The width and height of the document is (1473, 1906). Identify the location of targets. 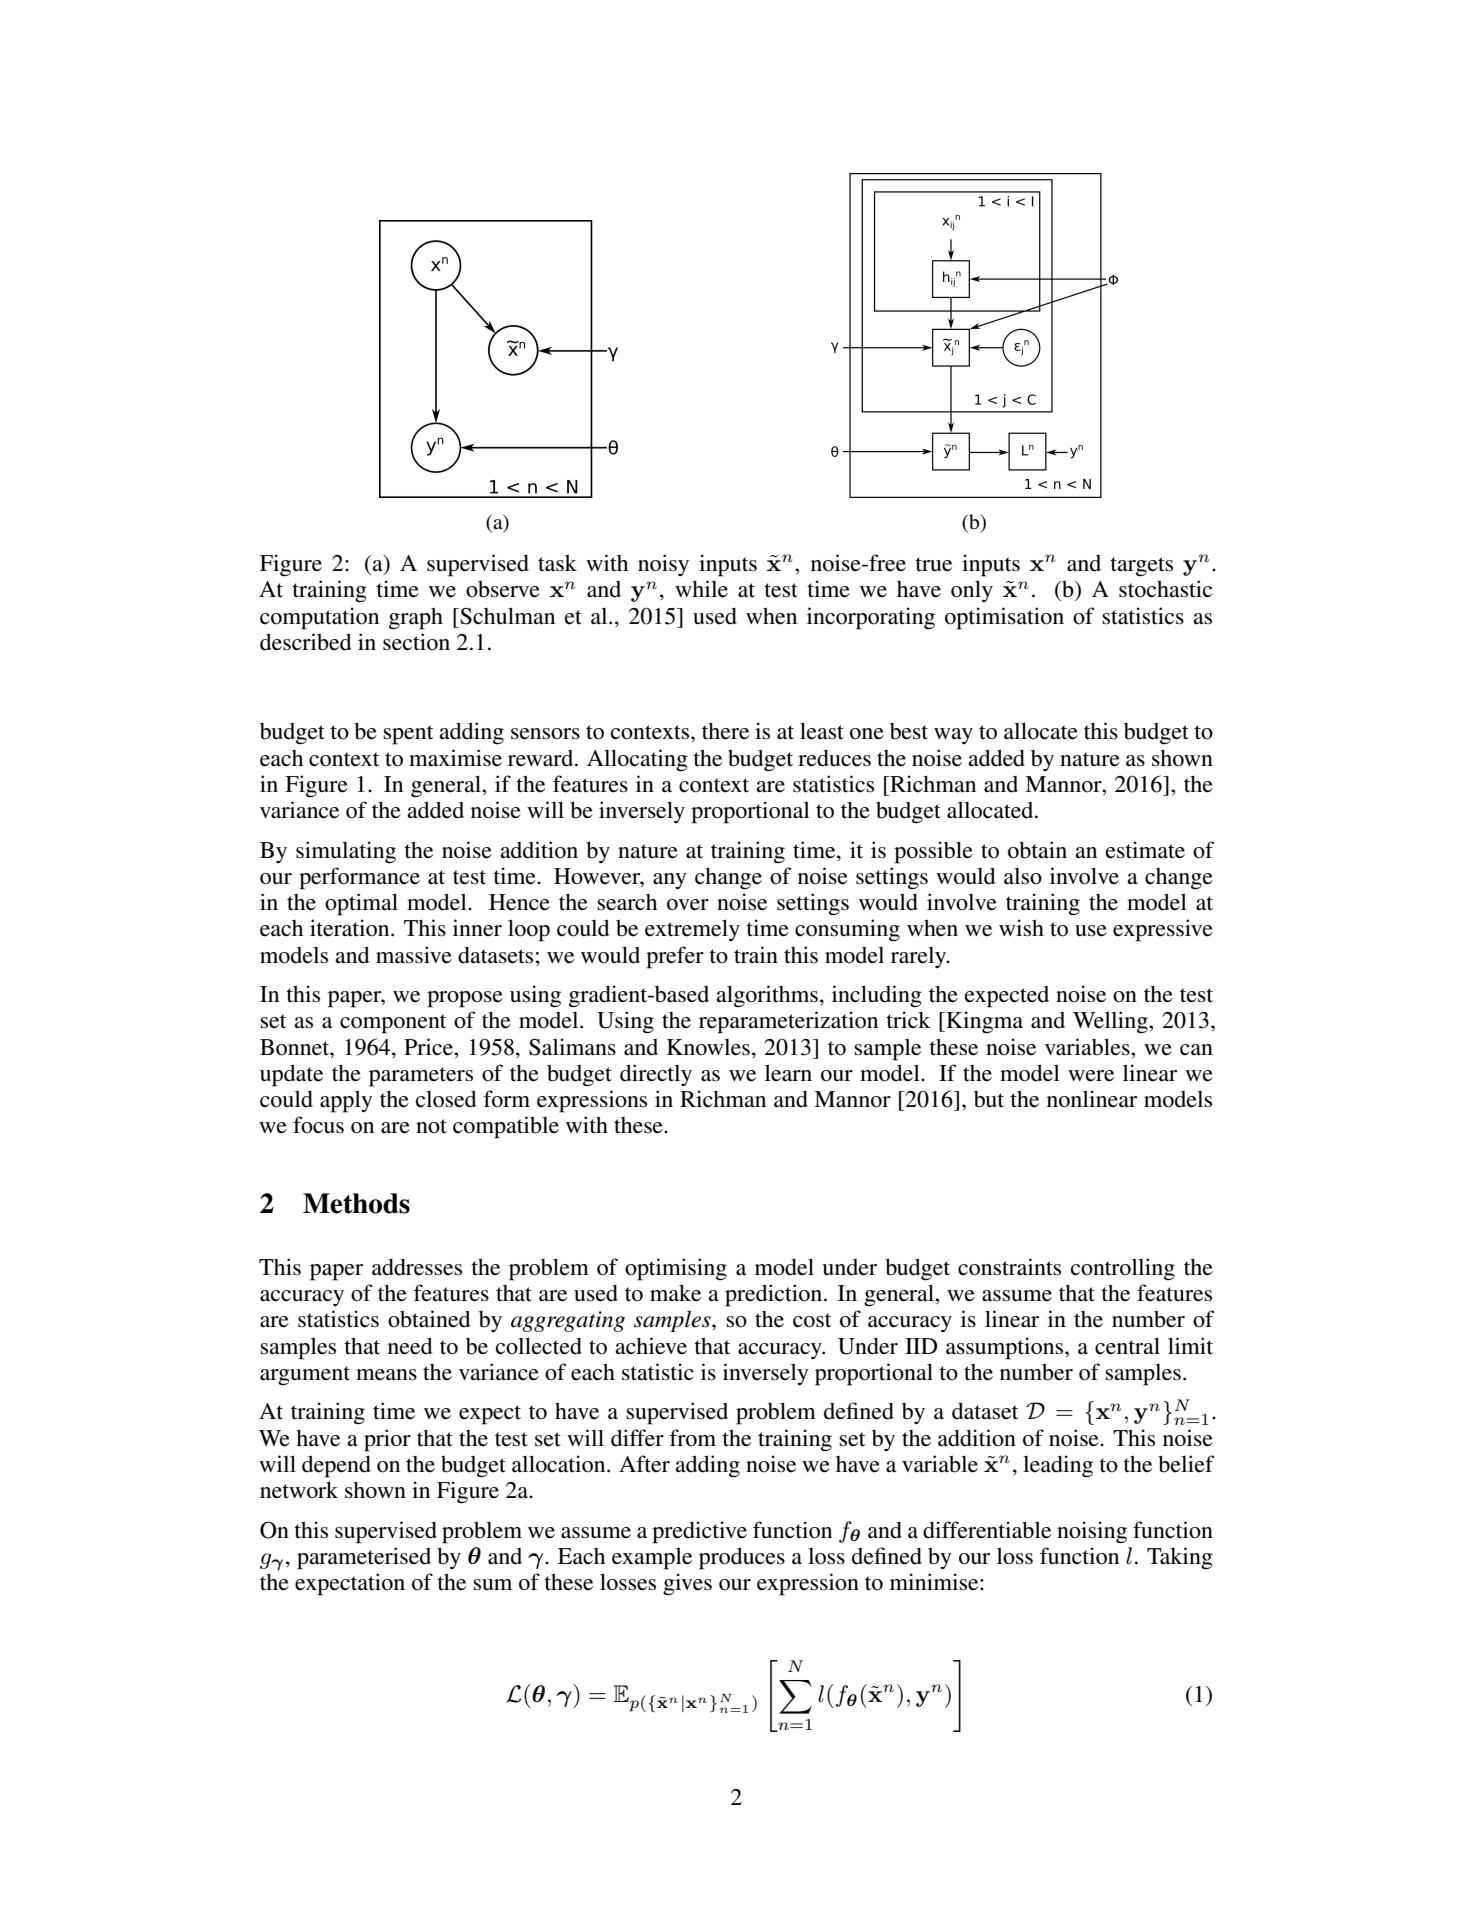
(1141, 566).
